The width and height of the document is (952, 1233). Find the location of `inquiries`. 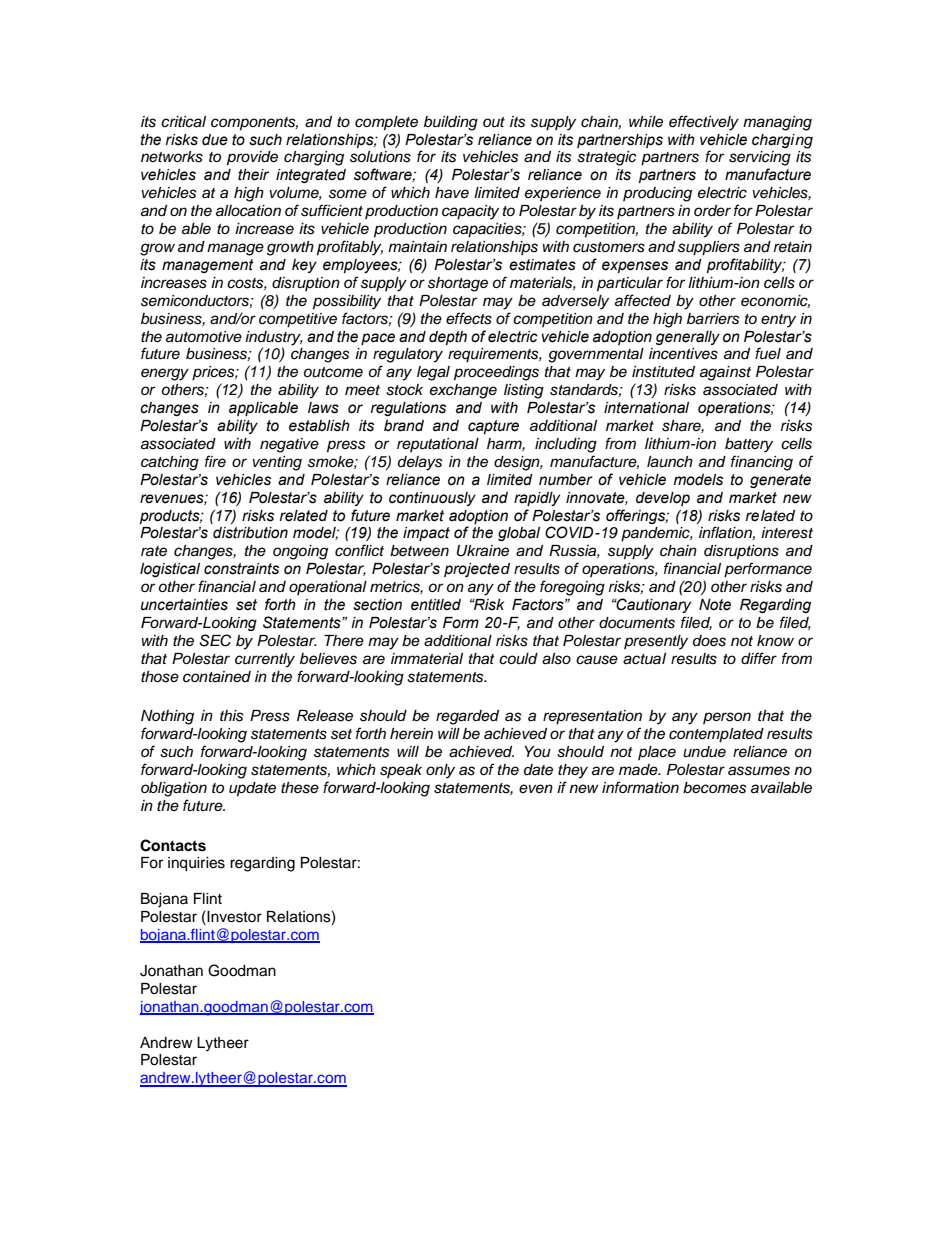

inquiries is located at coordinates (196, 864).
